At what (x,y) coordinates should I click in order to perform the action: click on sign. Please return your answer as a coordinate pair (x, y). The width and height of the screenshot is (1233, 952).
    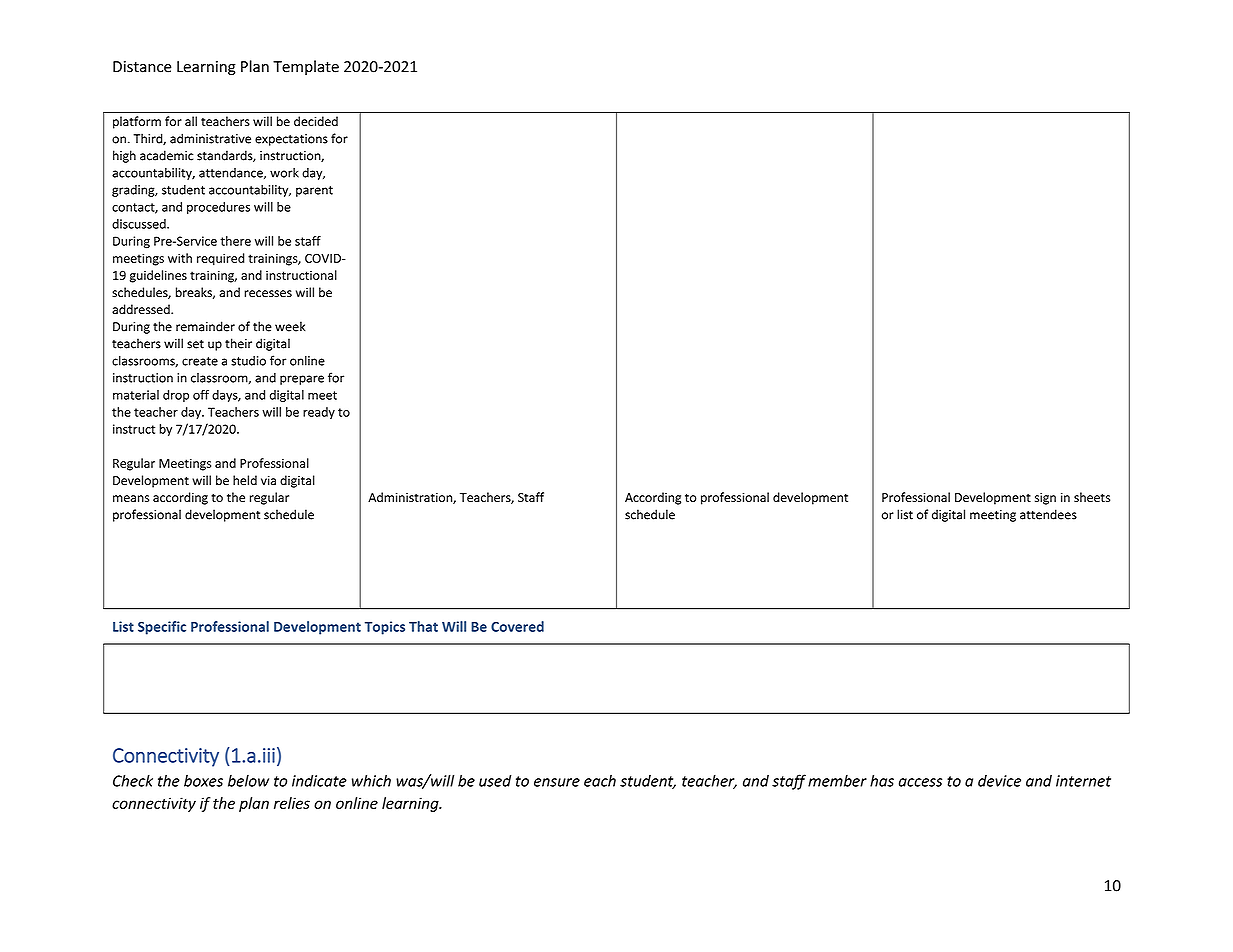
    Looking at the image, I should click on (1045, 499).
